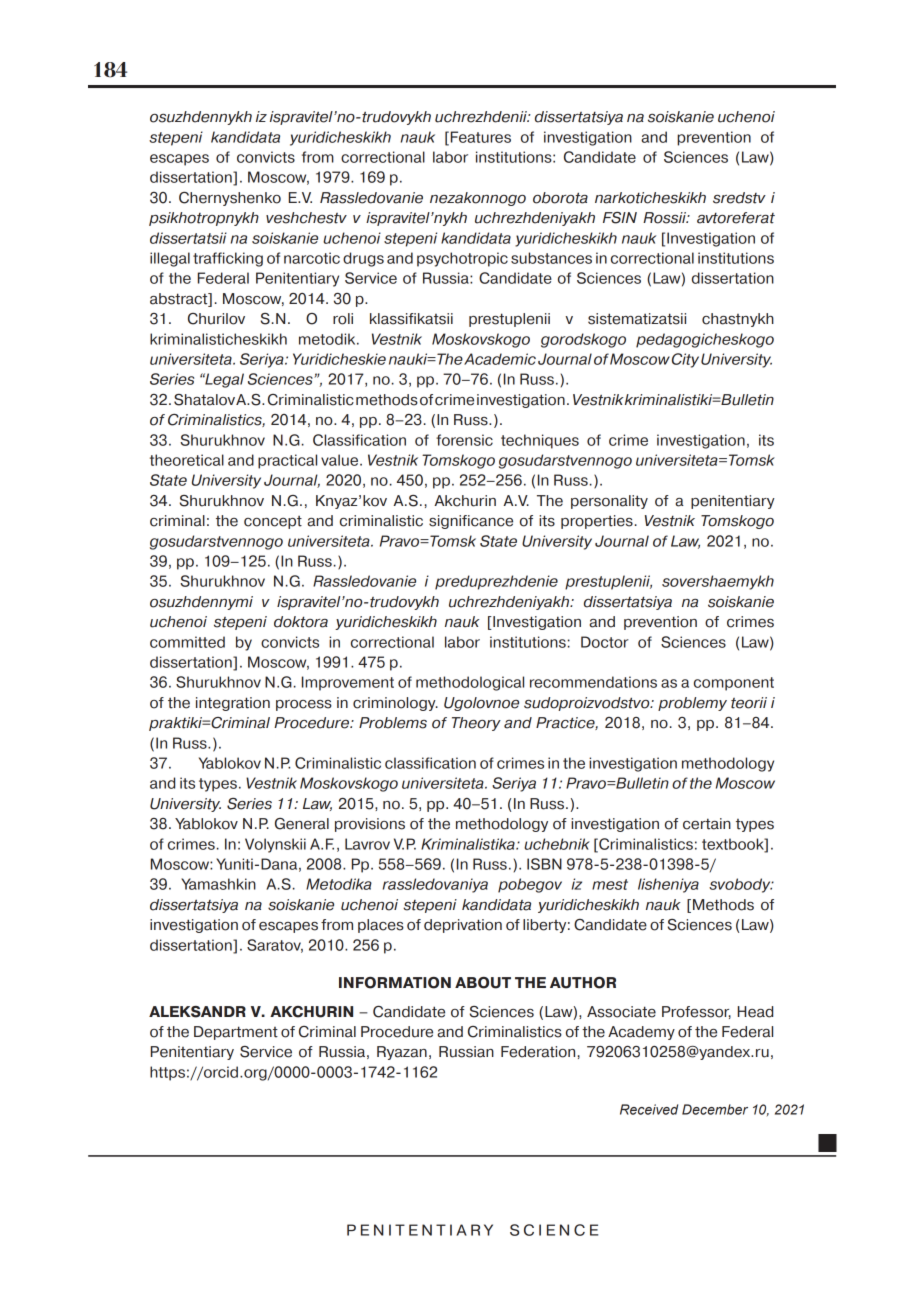 The height and width of the screenshot is (1308, 924). What do you see at coordinates (685, 360) in the screenshot?
I see `City` at bounding box center [685, 360].
